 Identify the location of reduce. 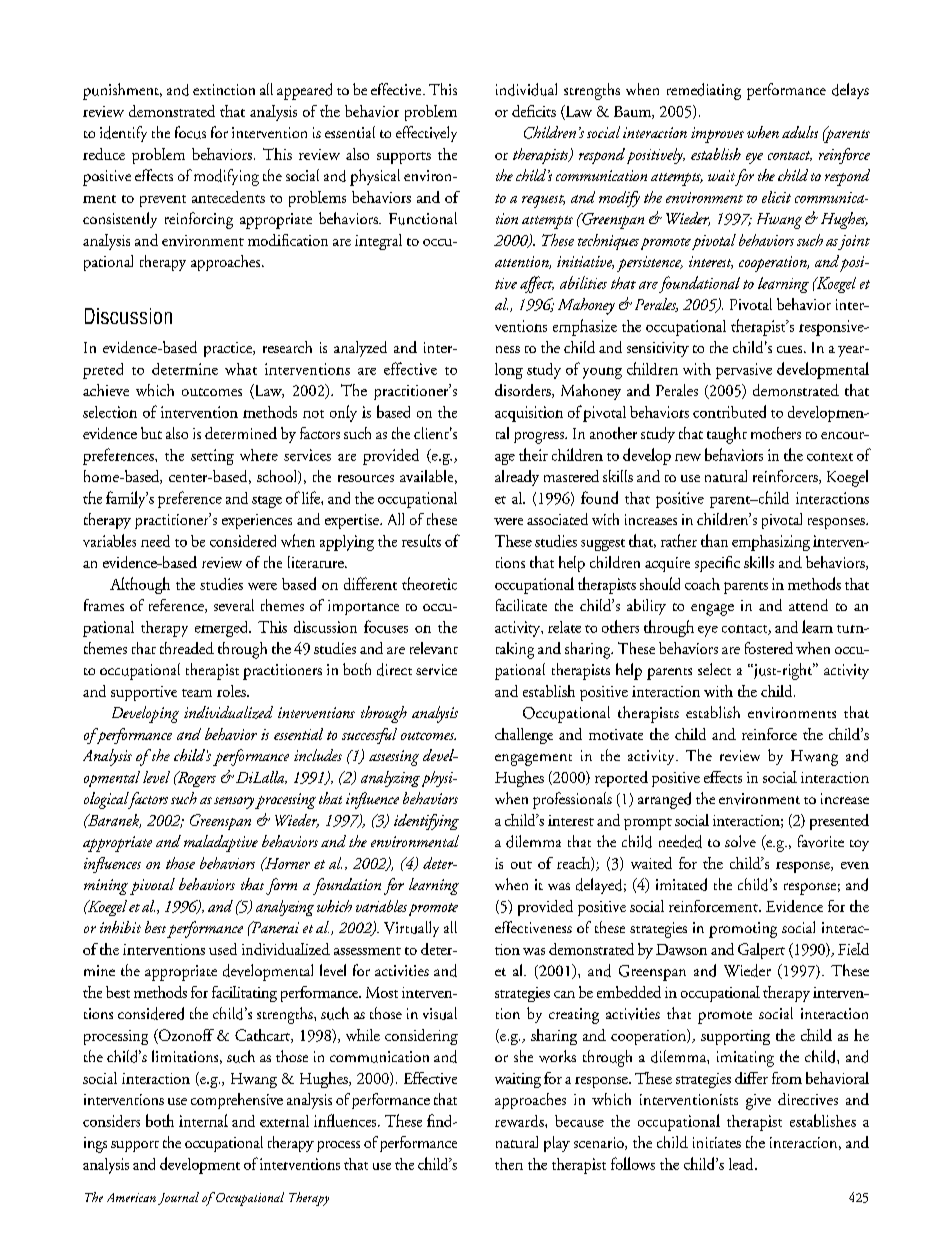
(104, 154).
